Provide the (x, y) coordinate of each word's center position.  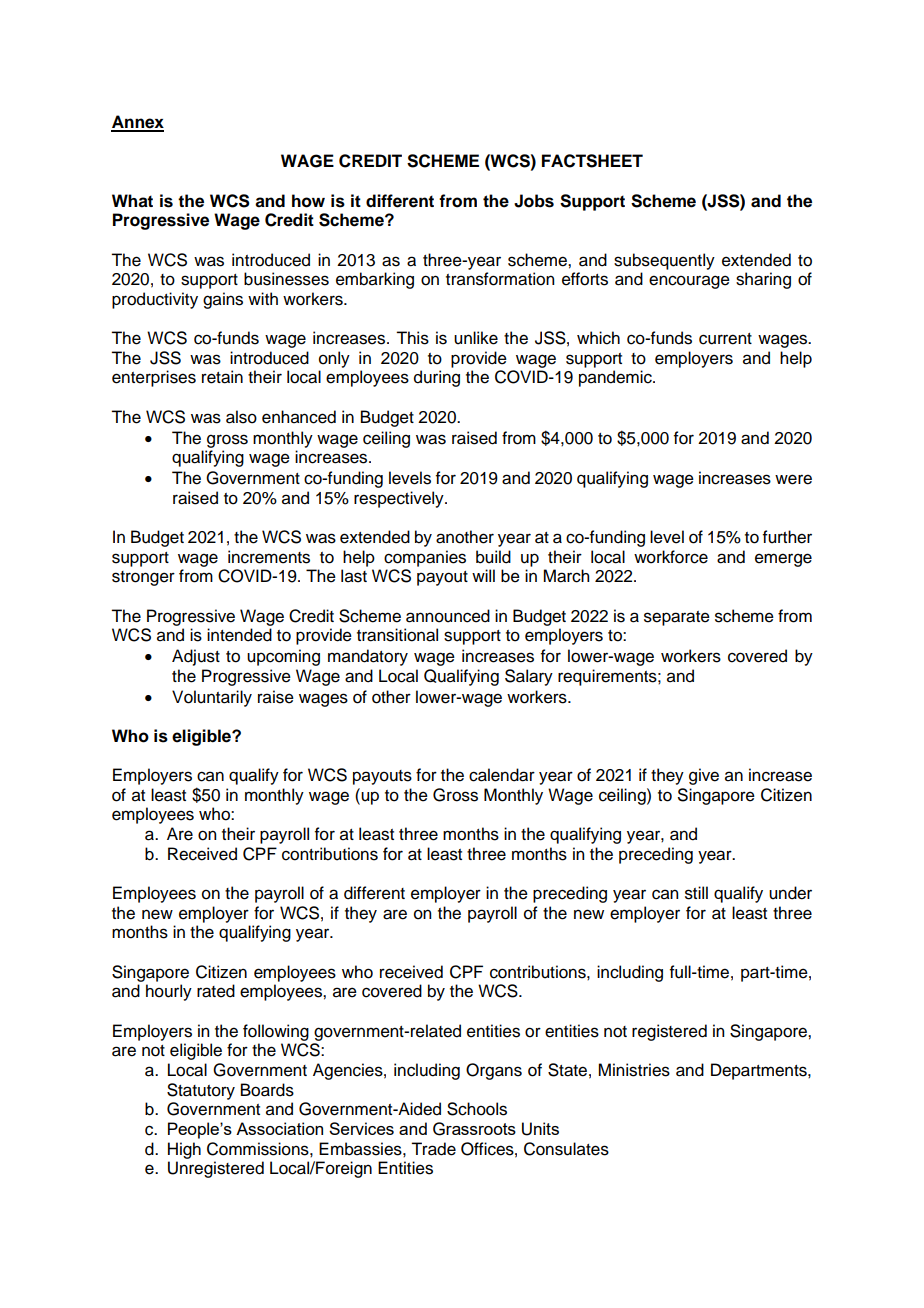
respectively (400, 499)
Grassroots (474, 1129)
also (241, 417)
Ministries (634, 1070)
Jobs (534, 201)
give (704, 776)
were (793, 479)
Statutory (201, 1091)
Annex (137, 123)
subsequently (664, 261)
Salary (529, 677)
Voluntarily (212, 698)
